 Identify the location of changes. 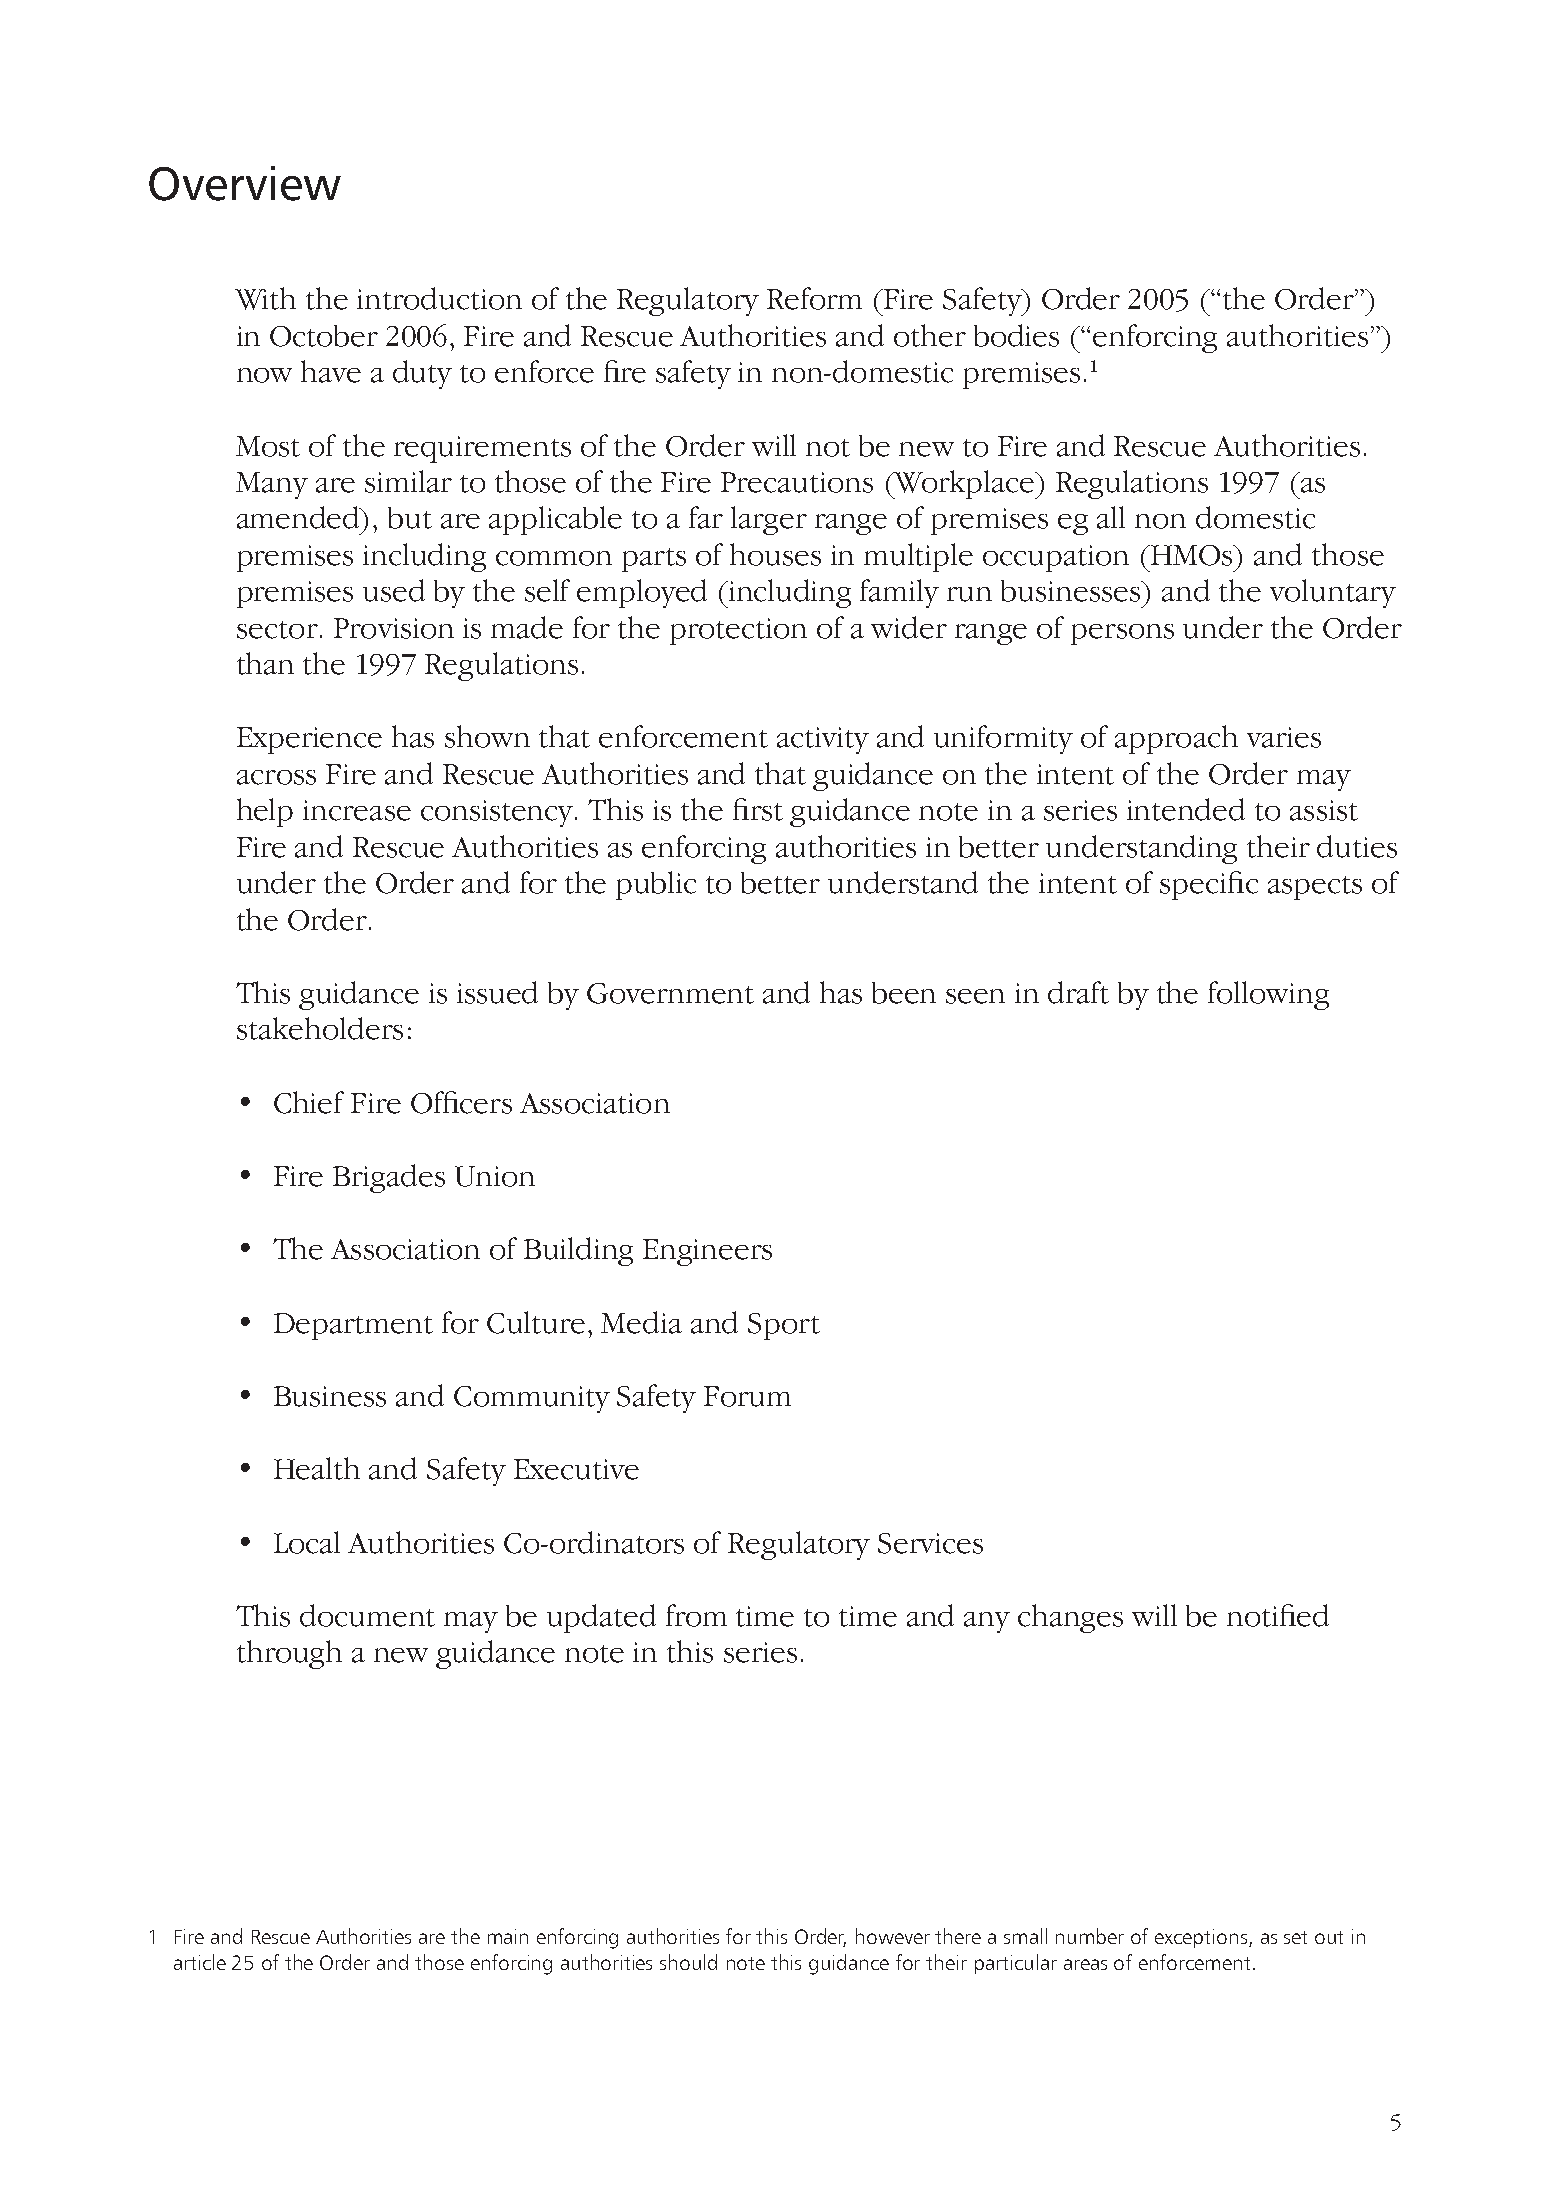
(1070, 1618).
